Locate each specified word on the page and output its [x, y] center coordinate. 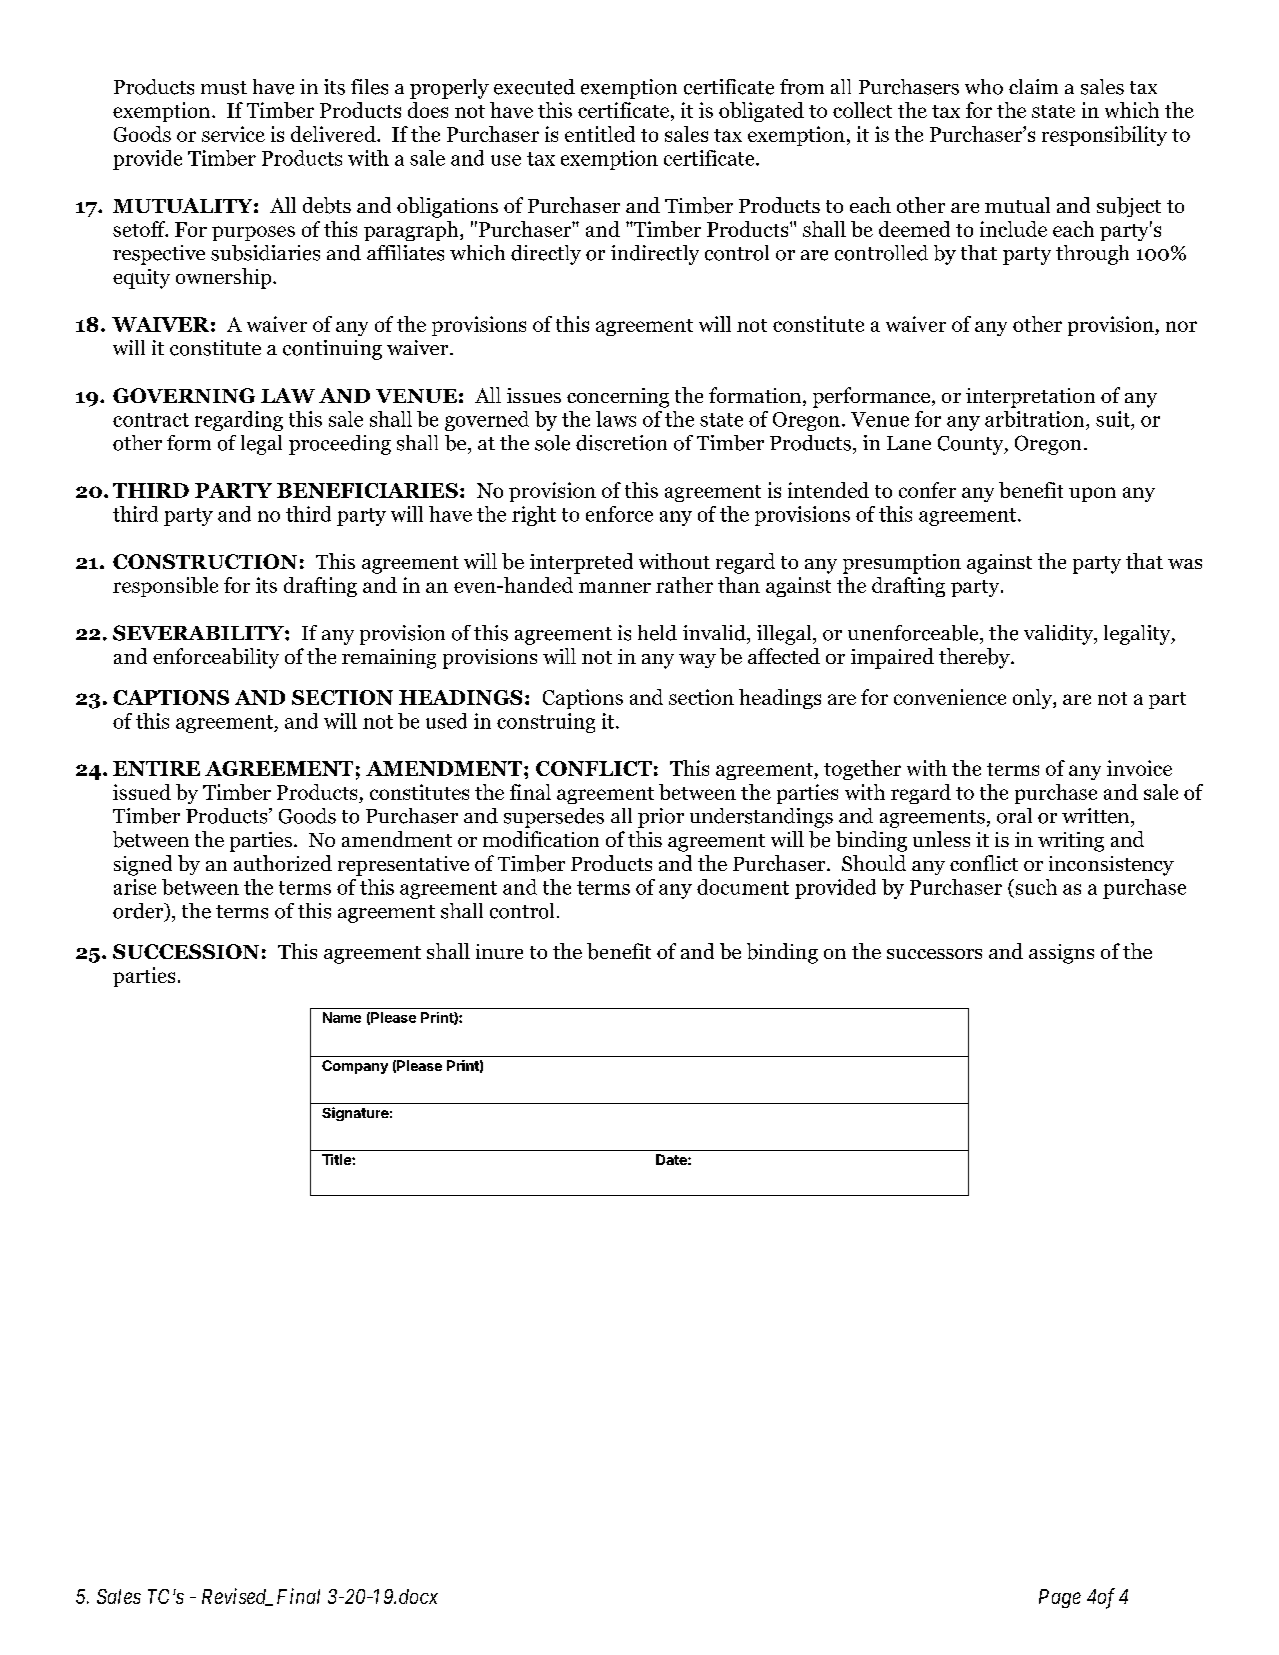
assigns [1061, 954]
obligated [761, 112]
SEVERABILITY [199, 633]
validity [1059, 635]
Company [355, 1067]
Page [1060, 1598]
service [233, 134]
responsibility [1104, 136]
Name [342, 1017]
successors [934, 954]
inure [499, 951]
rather [684, 585]
